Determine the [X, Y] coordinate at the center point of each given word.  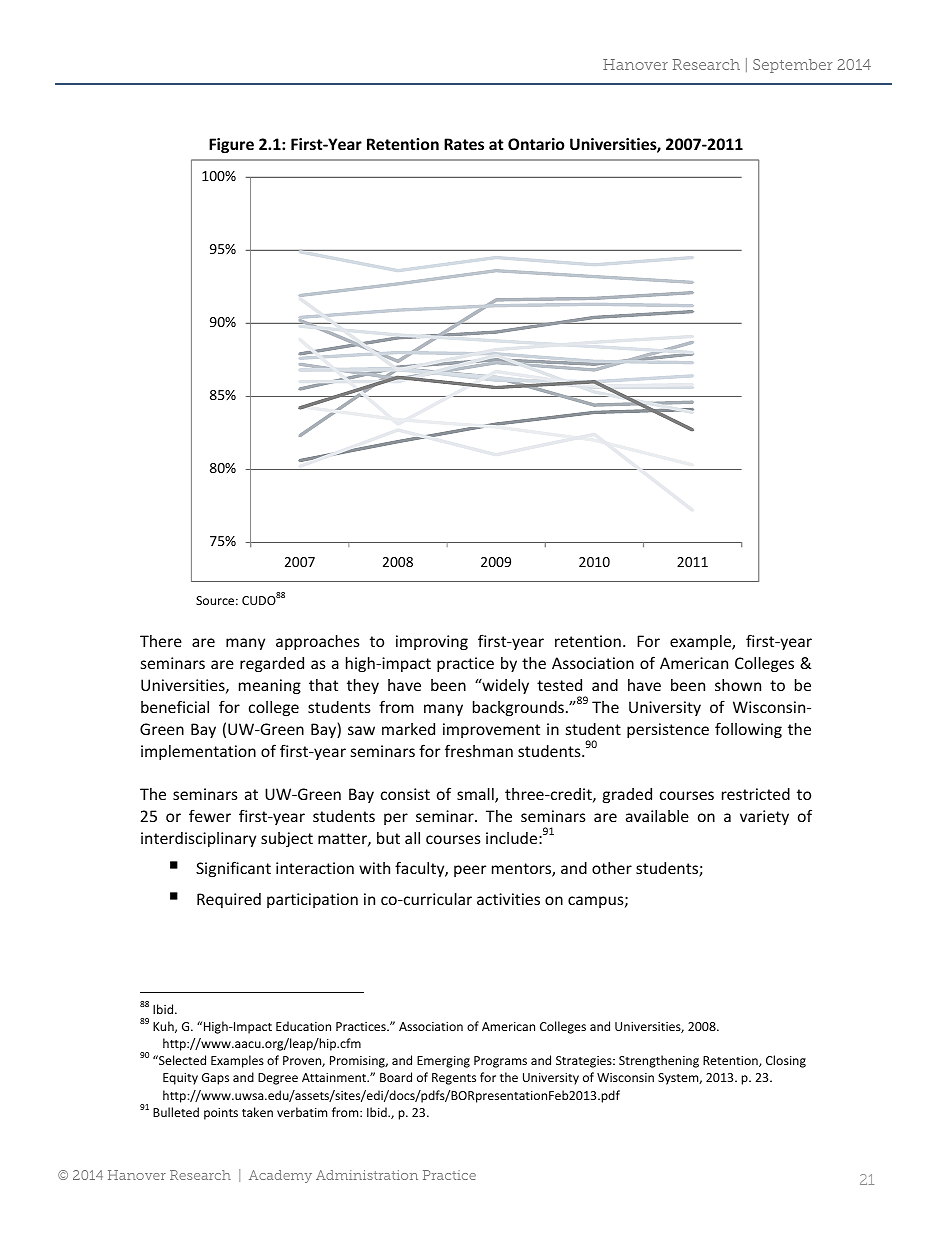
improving [432, 642]
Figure [231, 145]
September [793, 66]
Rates [464, 144]
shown [738, 685]
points [221, 1114]
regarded [272, 664]
